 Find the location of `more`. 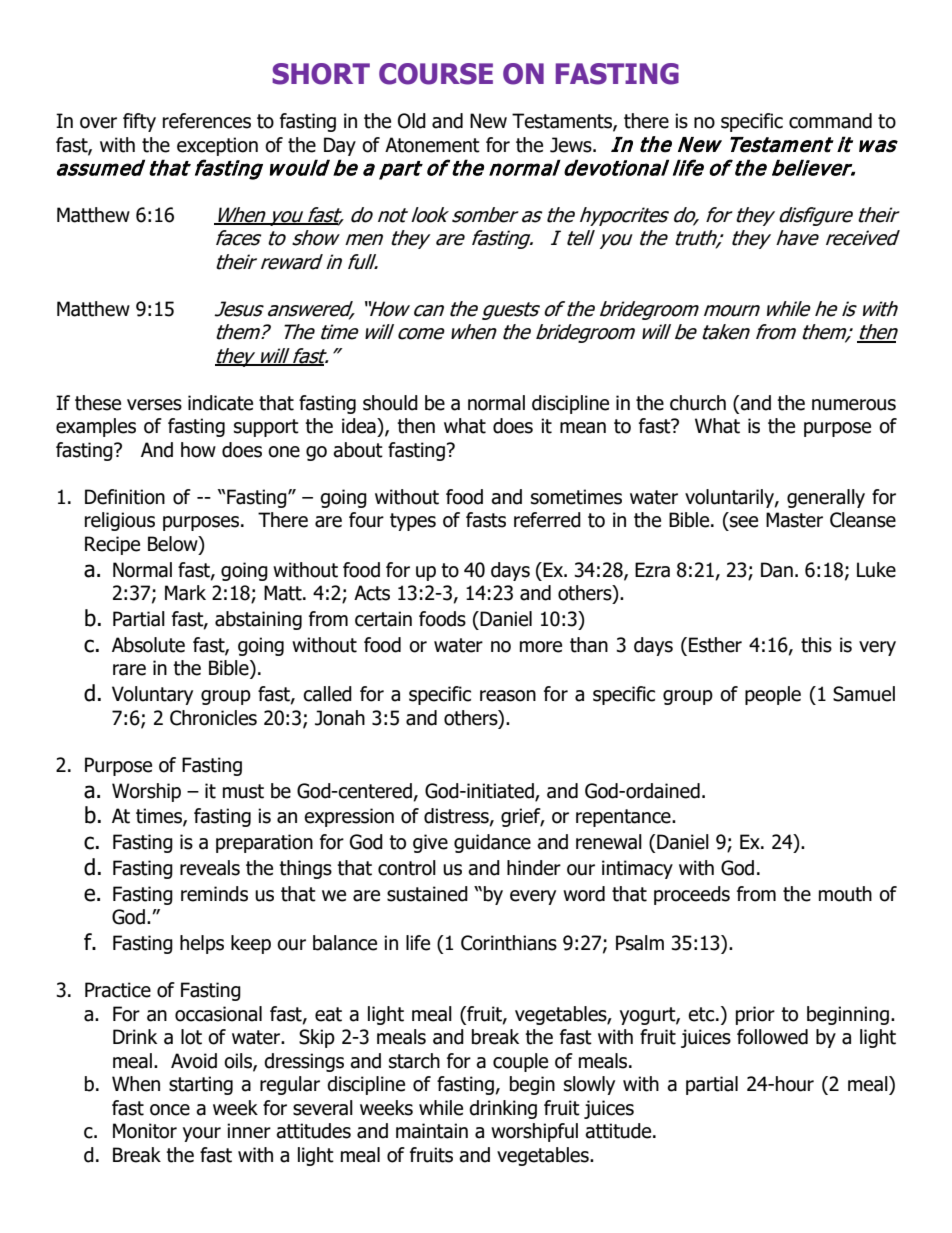

more is located at coordinates (541, 647).
